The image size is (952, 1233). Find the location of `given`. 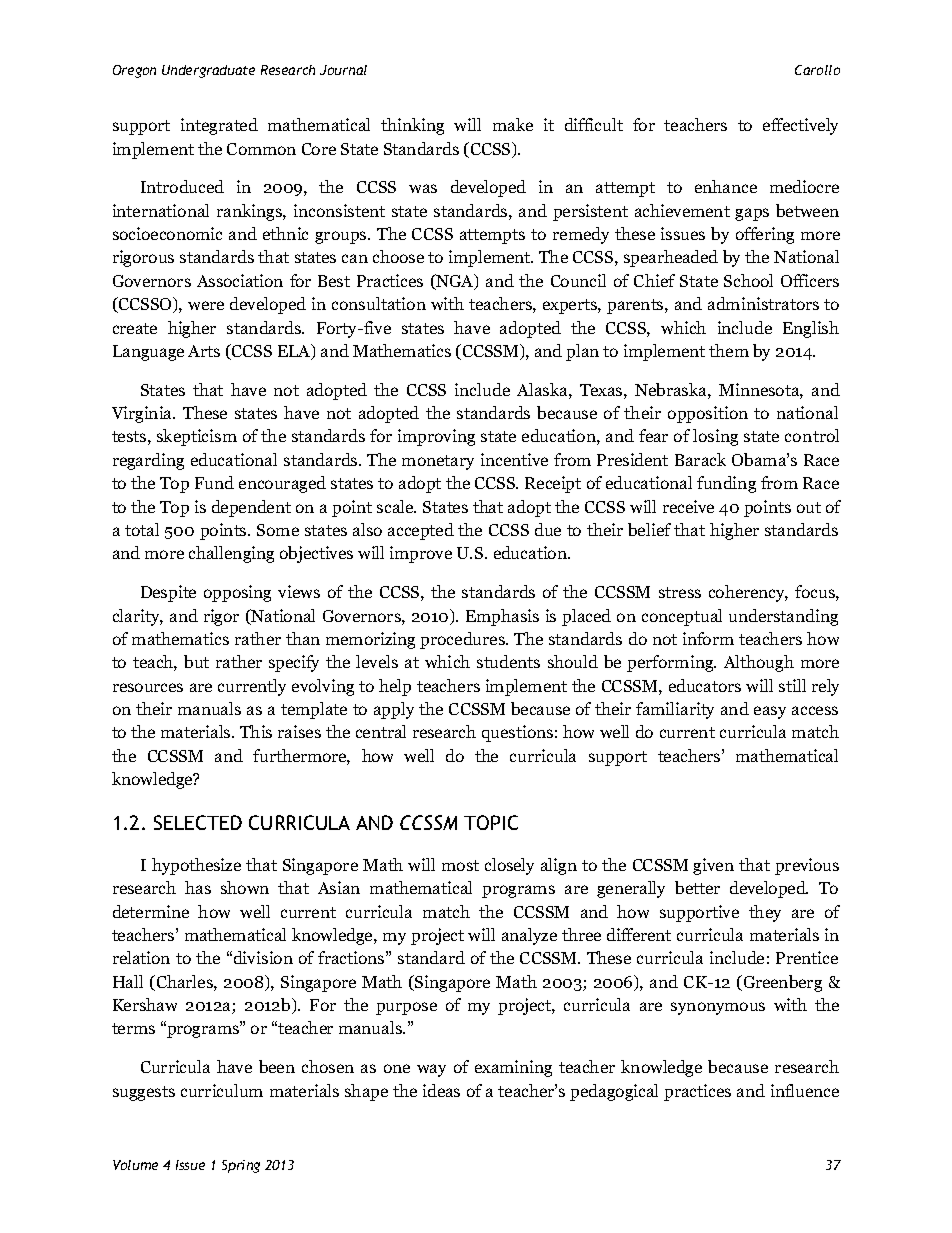

given is located at coordinates (713, 866).
